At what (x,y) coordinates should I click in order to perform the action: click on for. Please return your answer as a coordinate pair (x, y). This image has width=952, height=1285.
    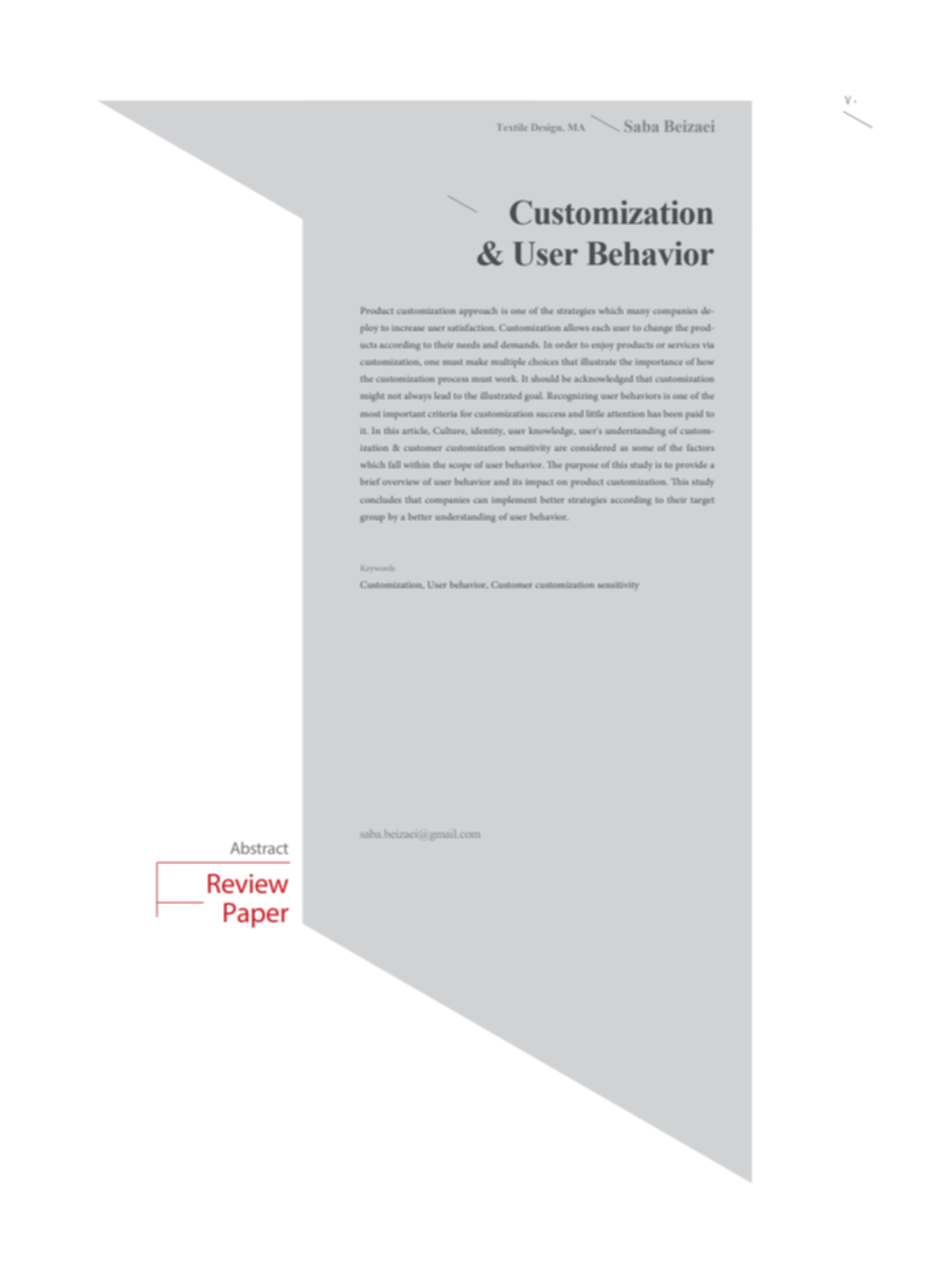
    Looking at the image, I should click on (466, 413).
